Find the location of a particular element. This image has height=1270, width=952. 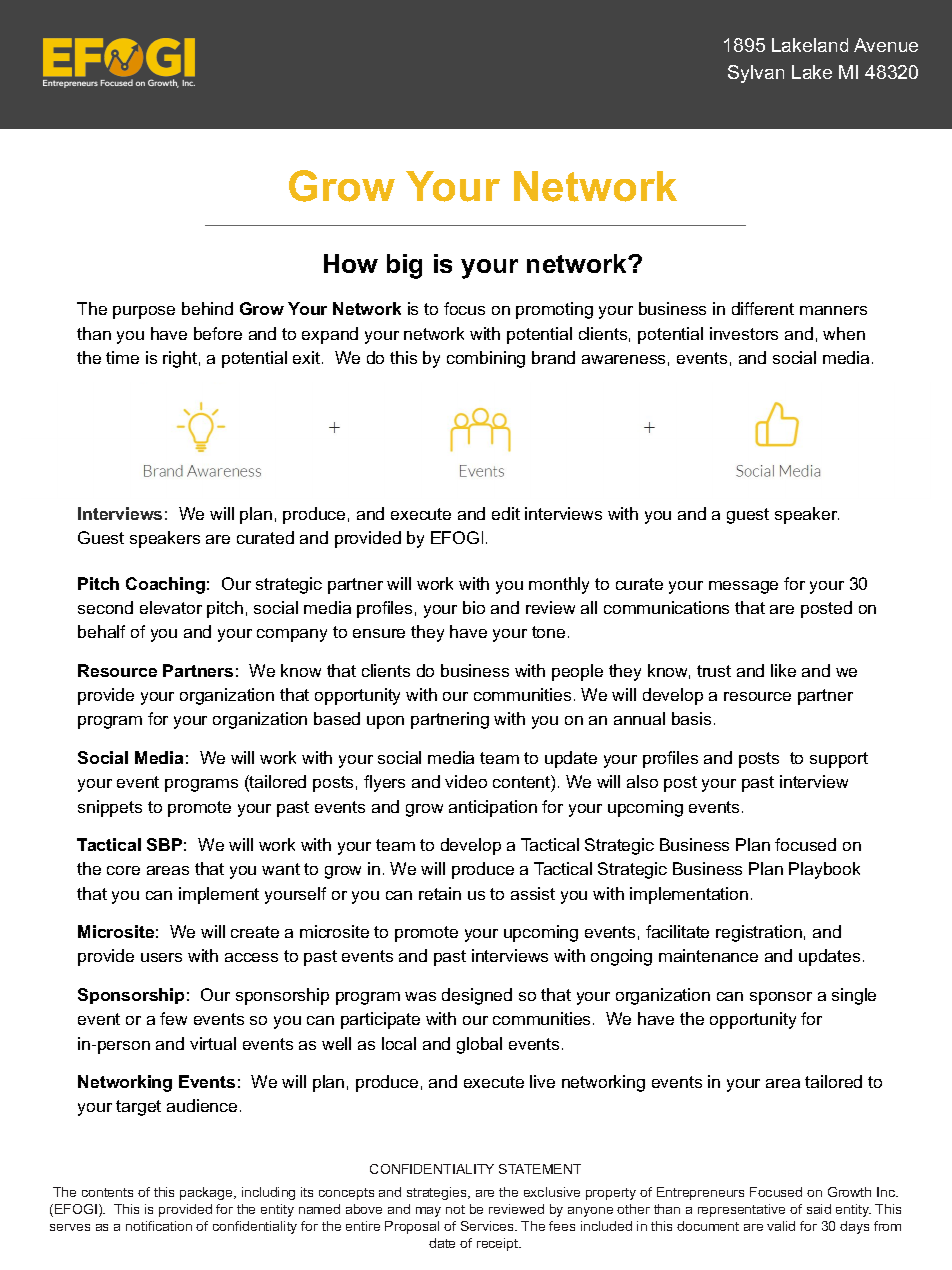

bio is located at coordinates (474, 607).
